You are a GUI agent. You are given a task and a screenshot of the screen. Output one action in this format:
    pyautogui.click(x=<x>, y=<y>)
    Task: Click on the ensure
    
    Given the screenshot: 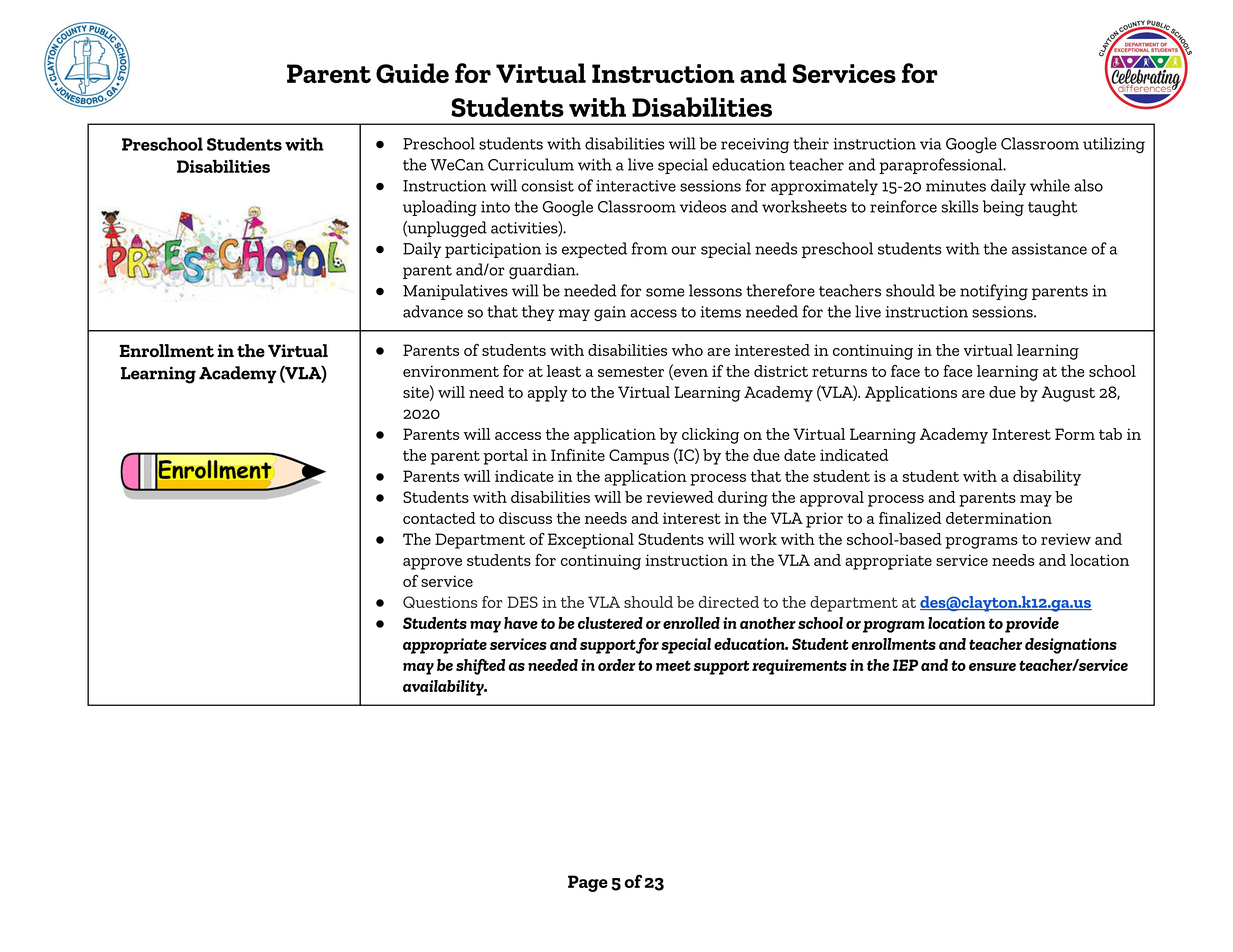 What is the action you would take?
    pyautogui.click(x=992, y=667)
